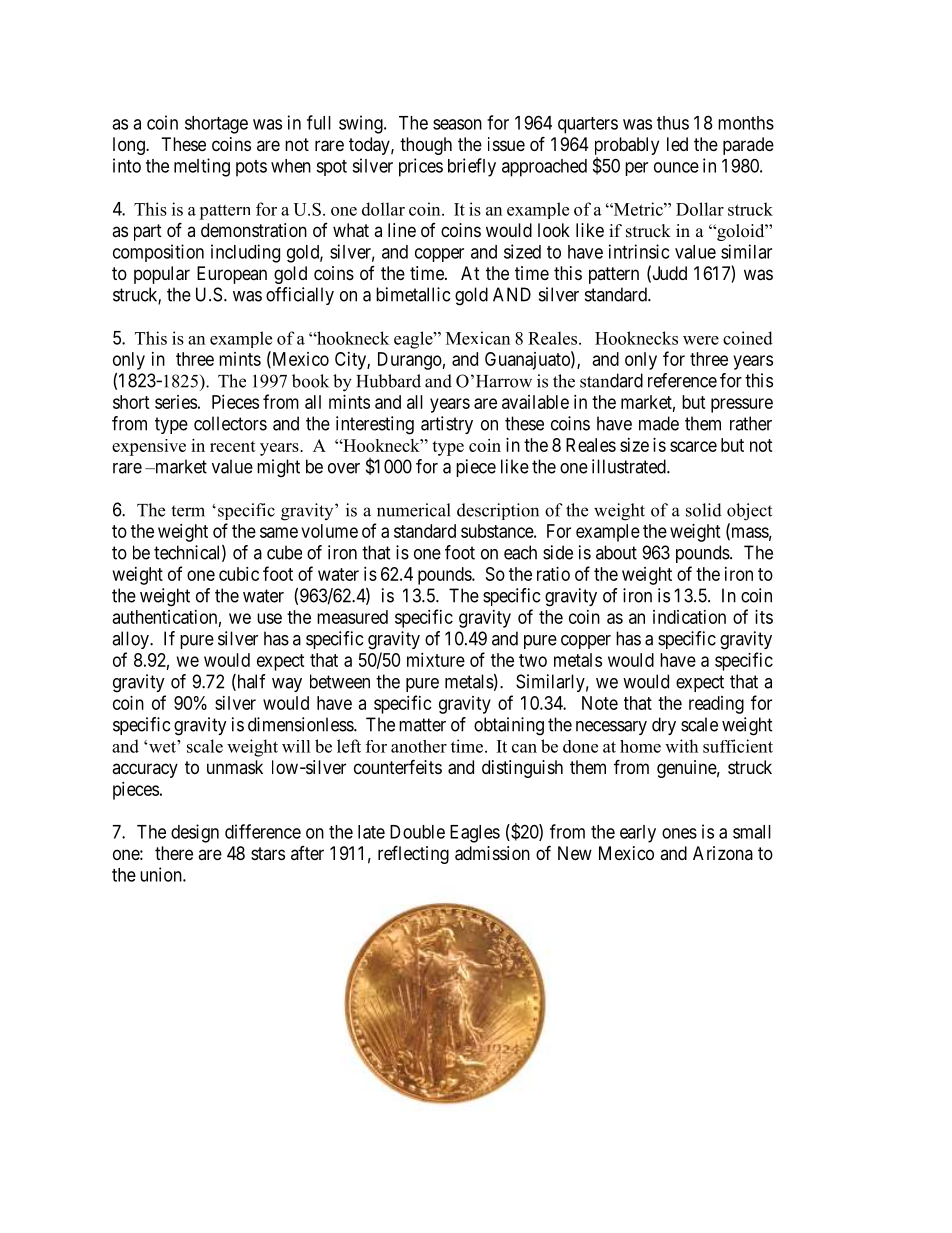 Image resolution: width=952 pixels, height=1233 pixels. Describe the element at coordinates (413, 854) in the page. I see `reflecting` at that location.
